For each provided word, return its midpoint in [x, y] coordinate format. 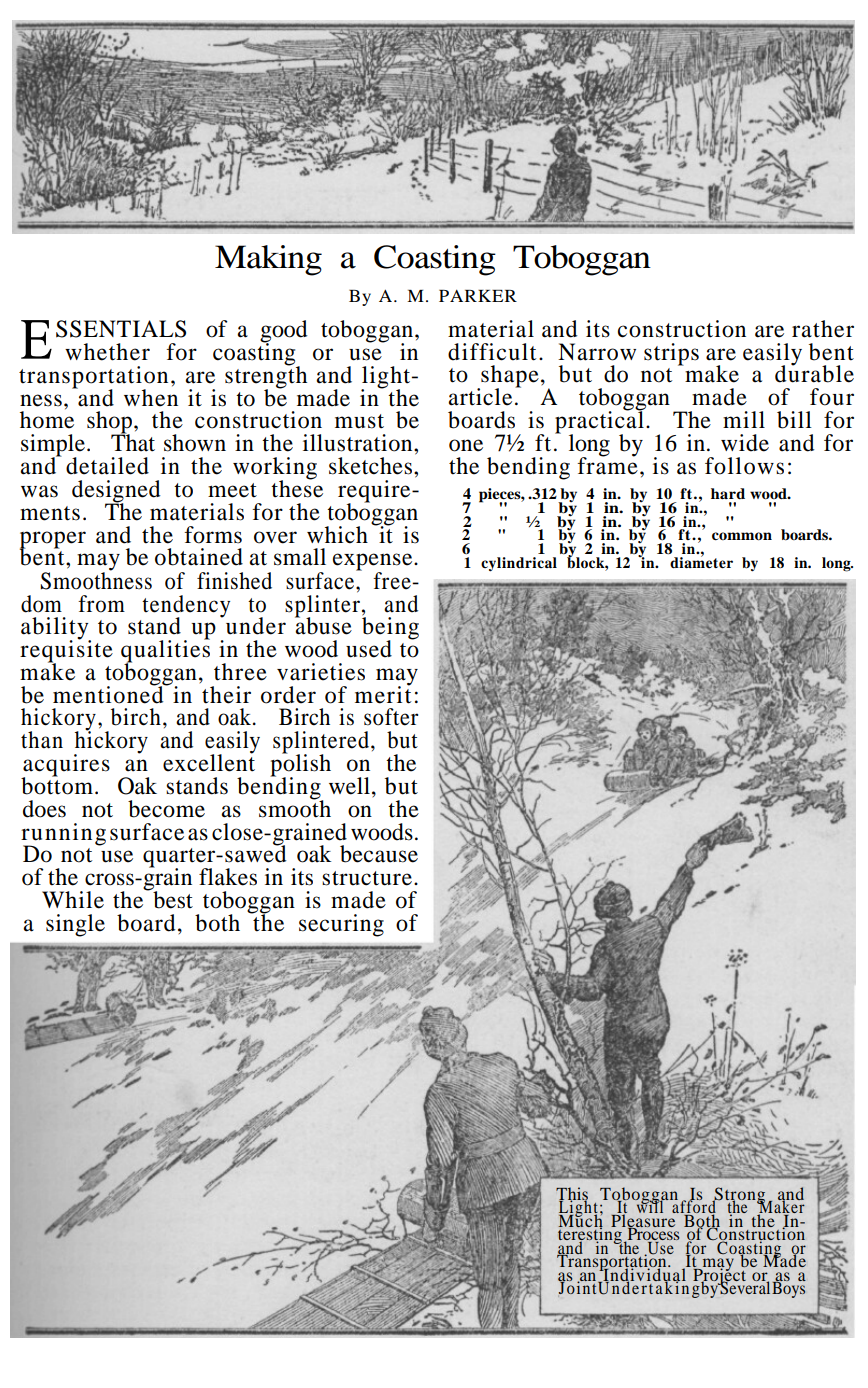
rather [823, 329]
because [379, 854]
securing [341, 925]
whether [107, 352]
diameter [700, 561]
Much [581, 1220]
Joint [578, 1286]
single [75, 925]
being [390, 628]
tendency [186, 607]
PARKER [478, 296]
